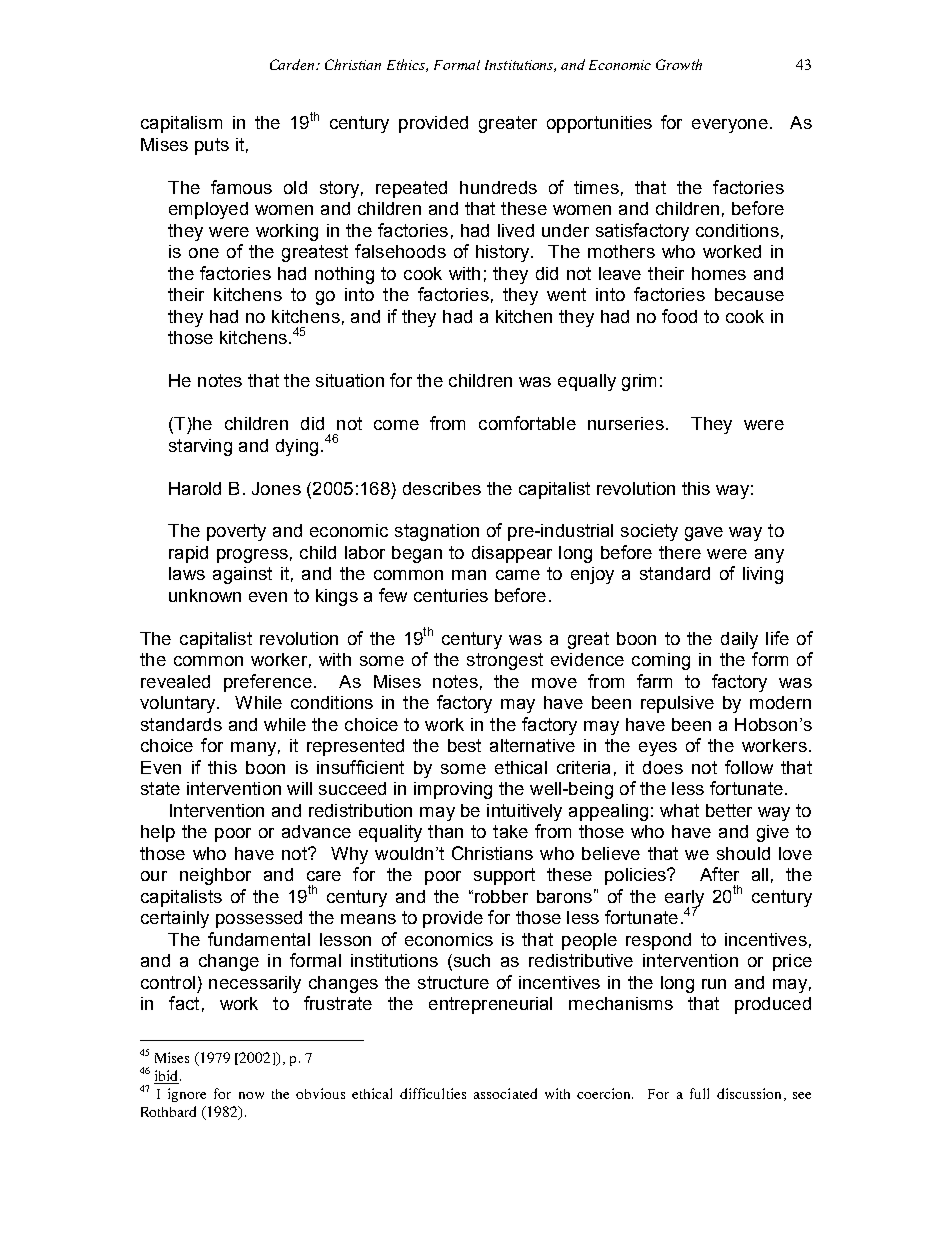 This screenshot has width=952, height=1233. I want to click on neighbor, so click(215, 876).
